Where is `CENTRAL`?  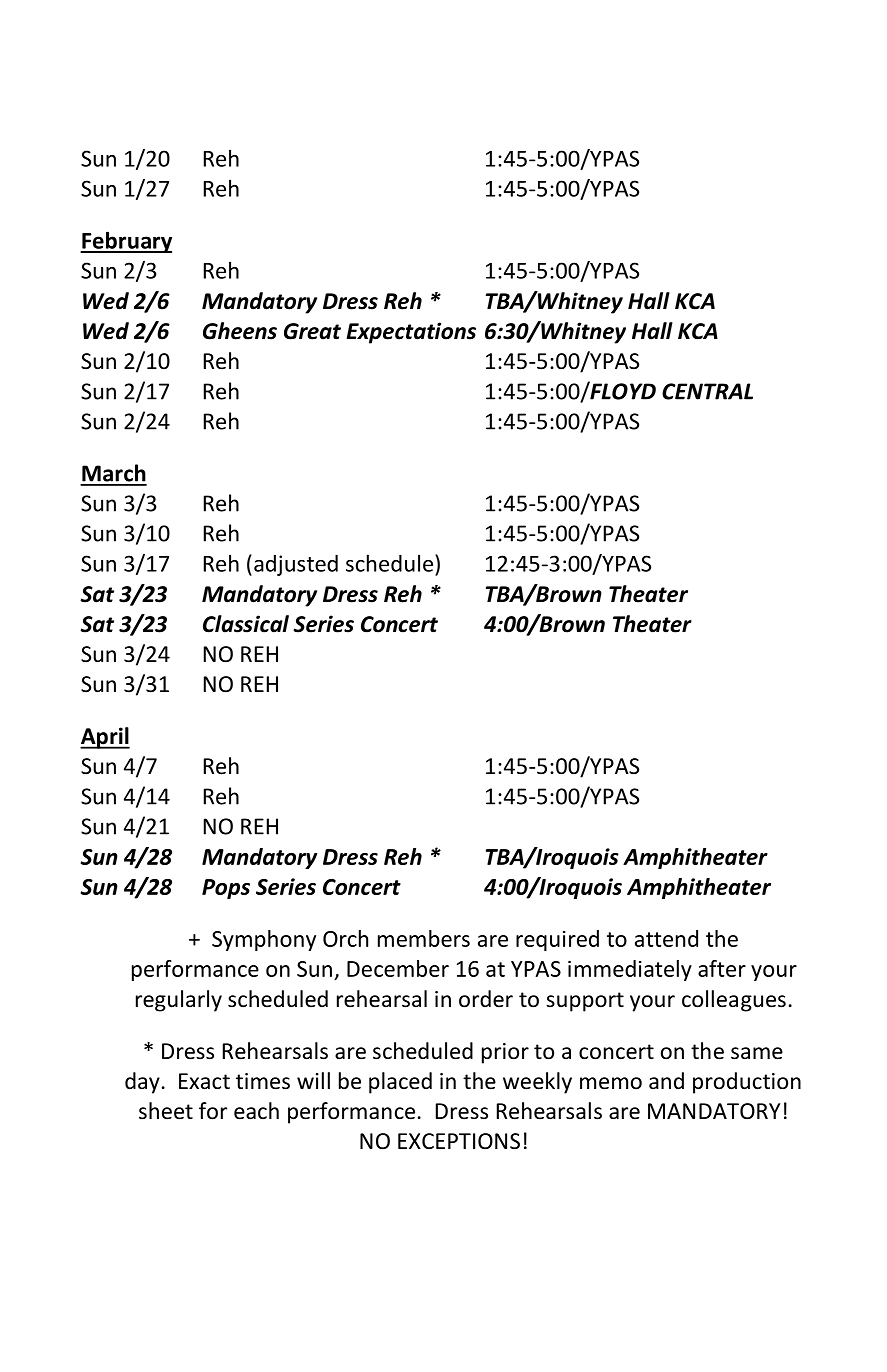
CENTRAL is located at coordinates (707, 391).
